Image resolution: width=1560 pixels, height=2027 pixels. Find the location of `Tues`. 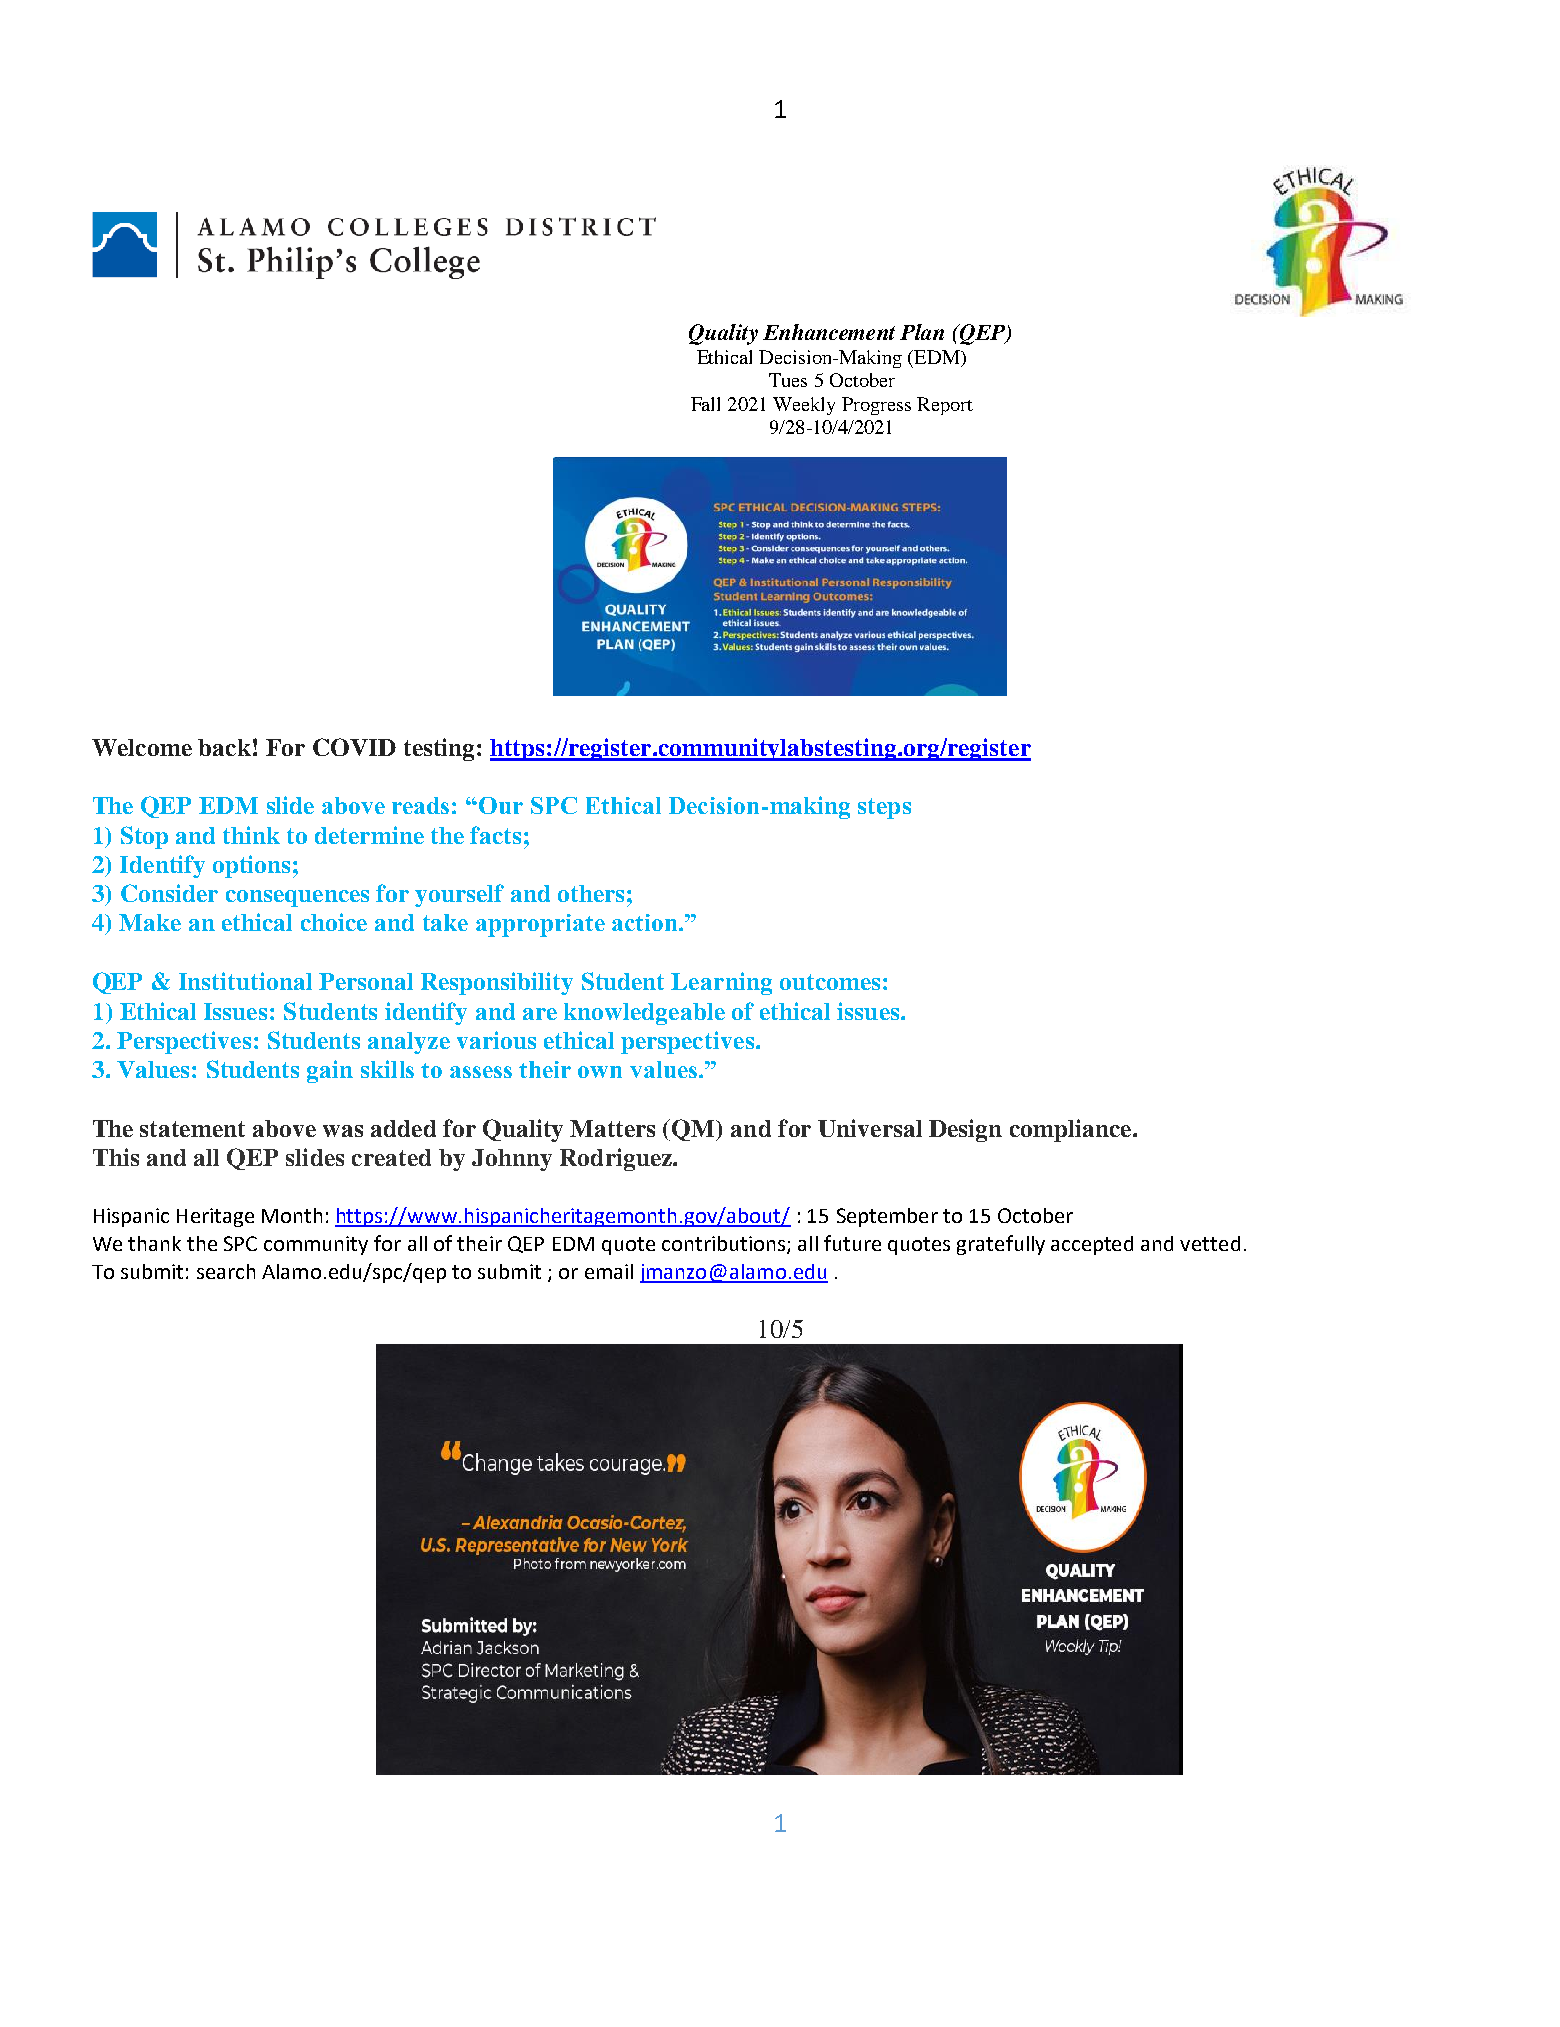

Tues is located at coordinates (788, 380).
